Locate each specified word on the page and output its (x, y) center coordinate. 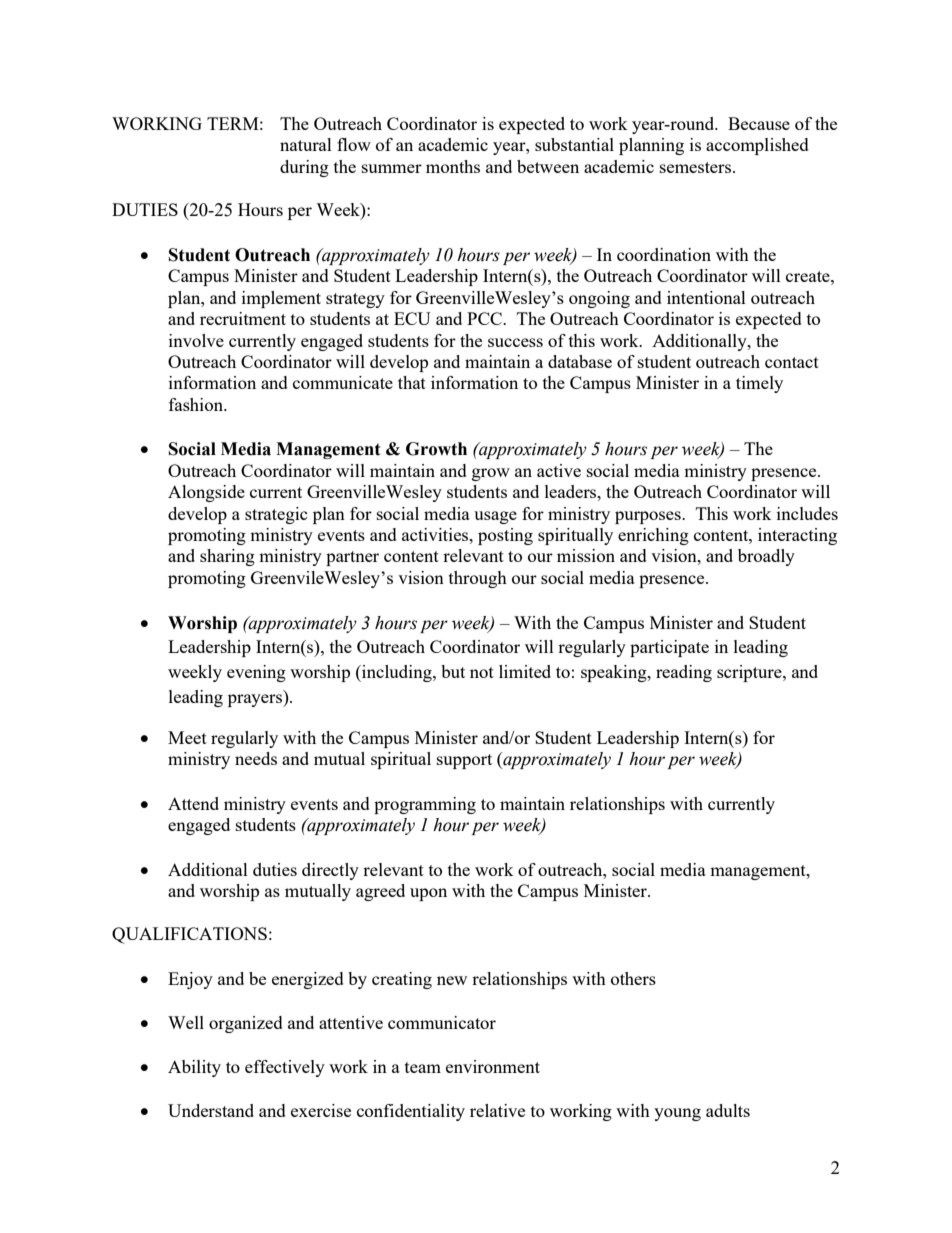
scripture (750, 673)
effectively (285, 1068)
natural (306, 144)
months (453, 166)
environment (493, 1066)
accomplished (757, 146)
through (478, 579)
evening (256, 673)
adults (728, 1110)
